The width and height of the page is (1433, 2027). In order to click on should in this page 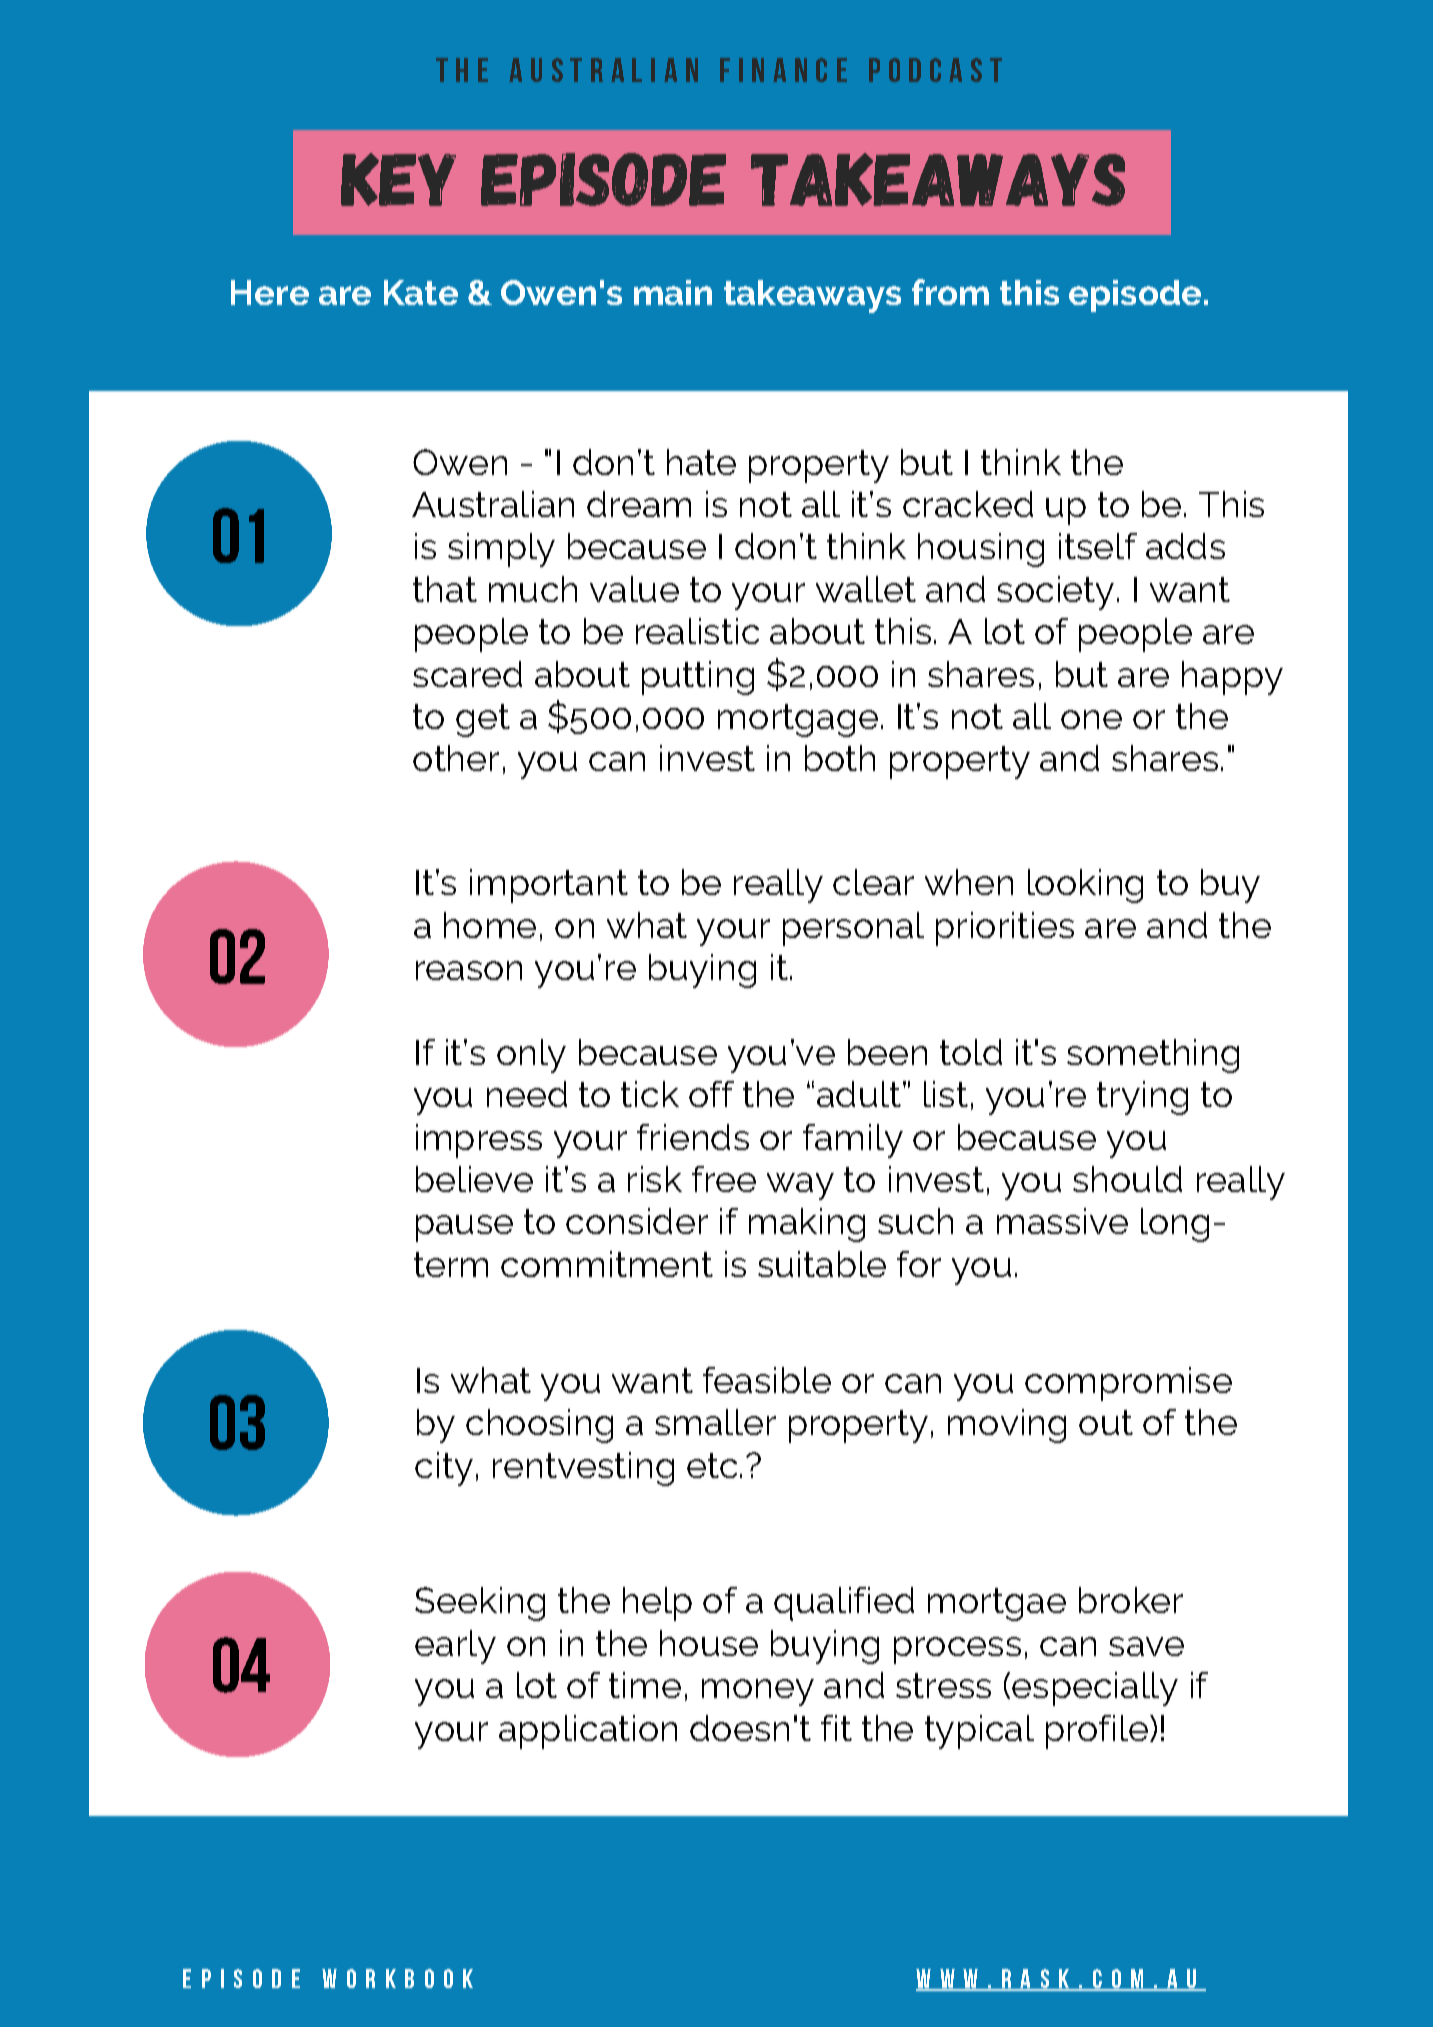, I will do `click(1127, 1179)`.
